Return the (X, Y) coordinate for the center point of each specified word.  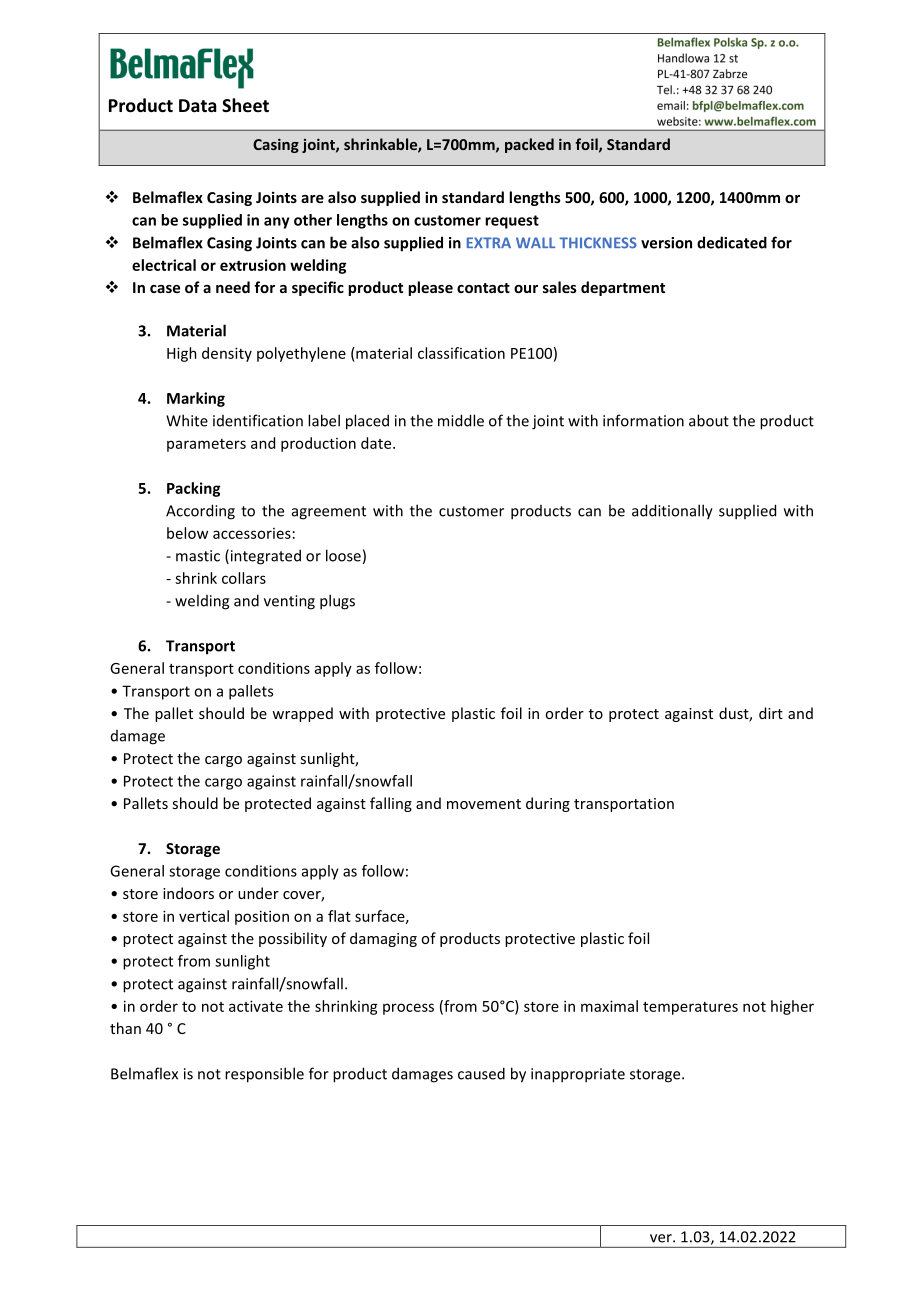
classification (461, 353)
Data (198, 105)
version (666, 243)
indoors (188, 893)
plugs (337, 602)
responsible (264, 1075)
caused (481, 1073)
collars (244, 578)
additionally (672, 512)
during (548, 804)
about (709, 420)
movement (484, 804)
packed (529, 145)
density (227, 354)
